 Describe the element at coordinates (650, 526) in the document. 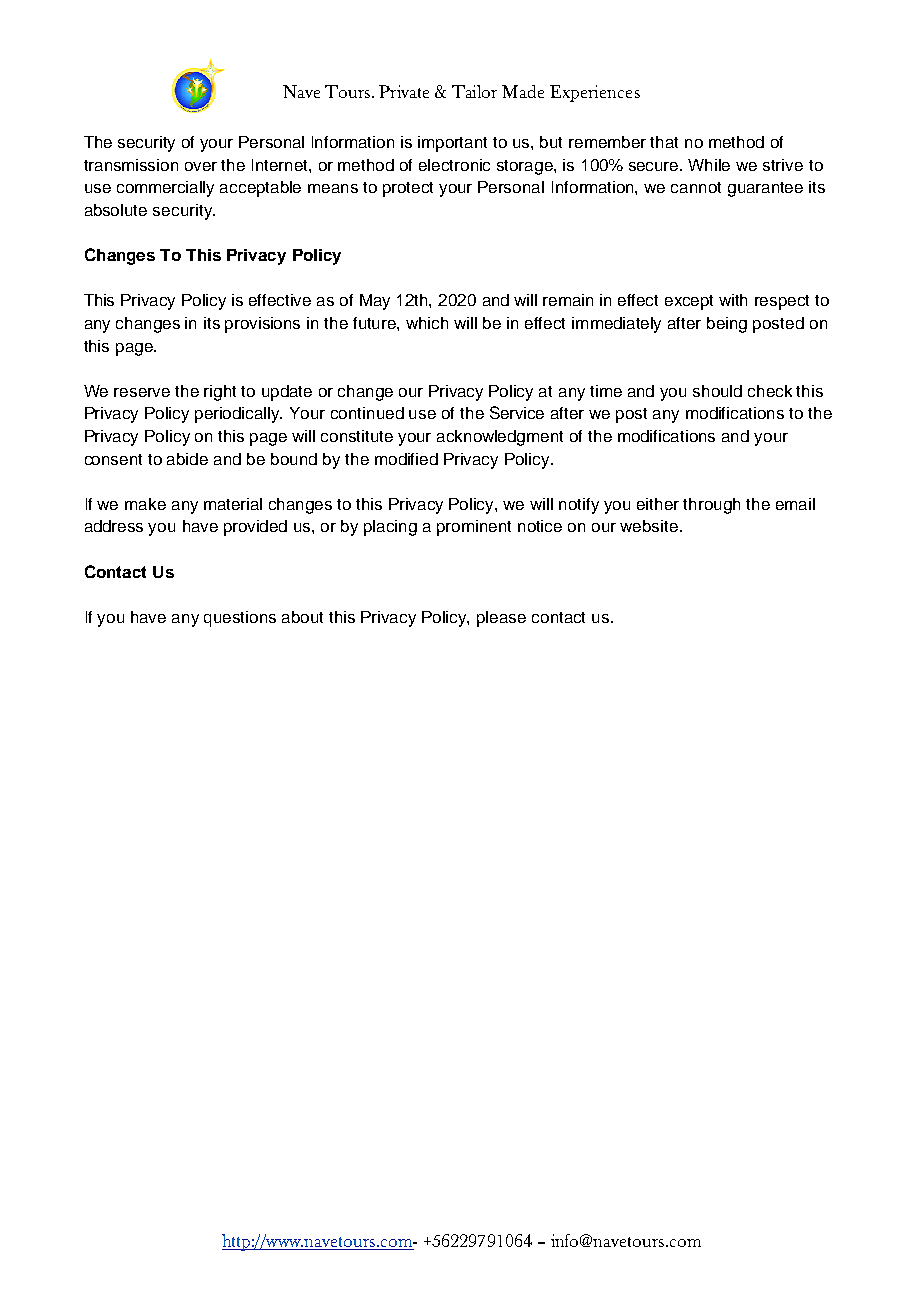

I see `website` at that location.
